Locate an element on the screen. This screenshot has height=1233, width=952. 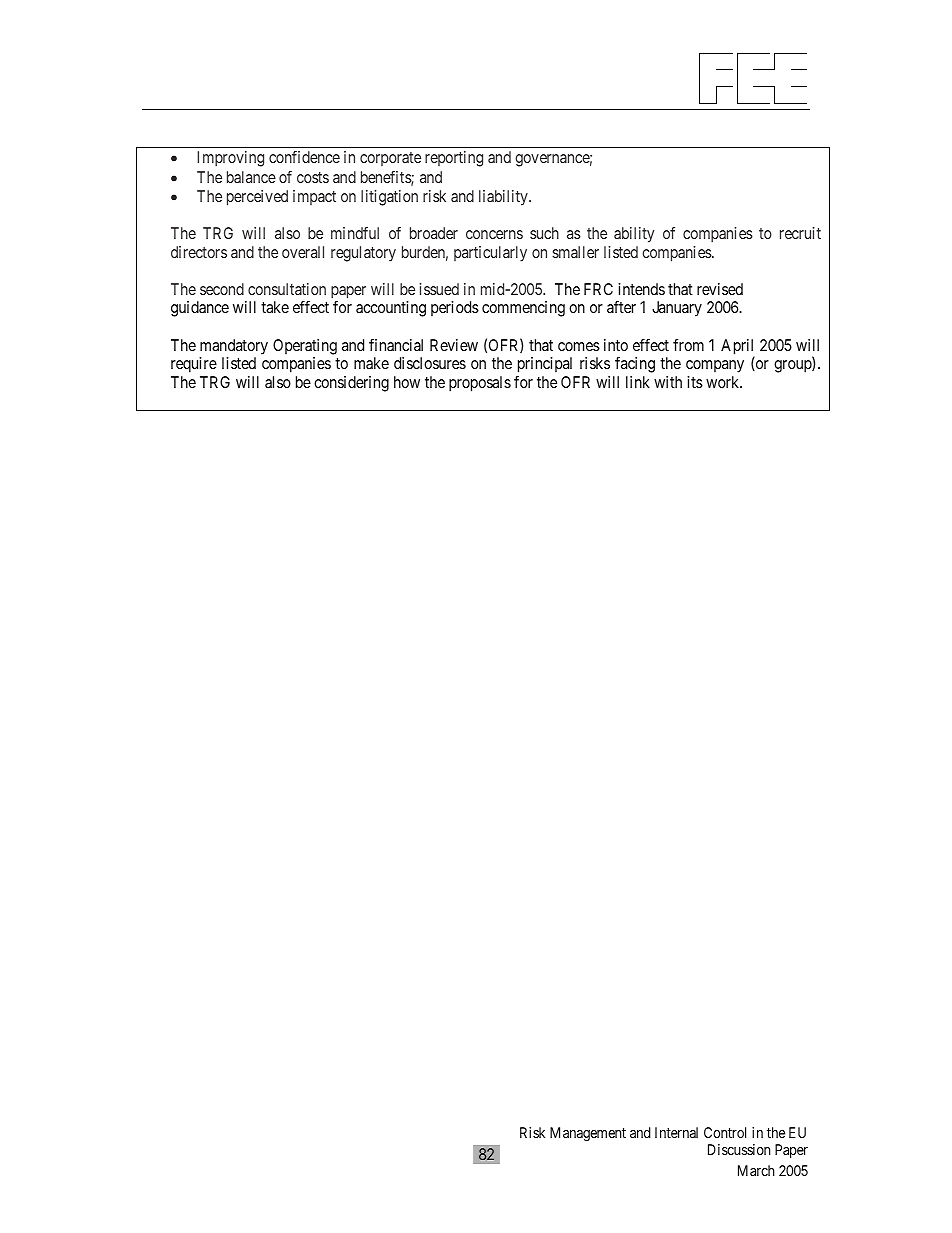
perceived is located at coordinates (257, 198).
